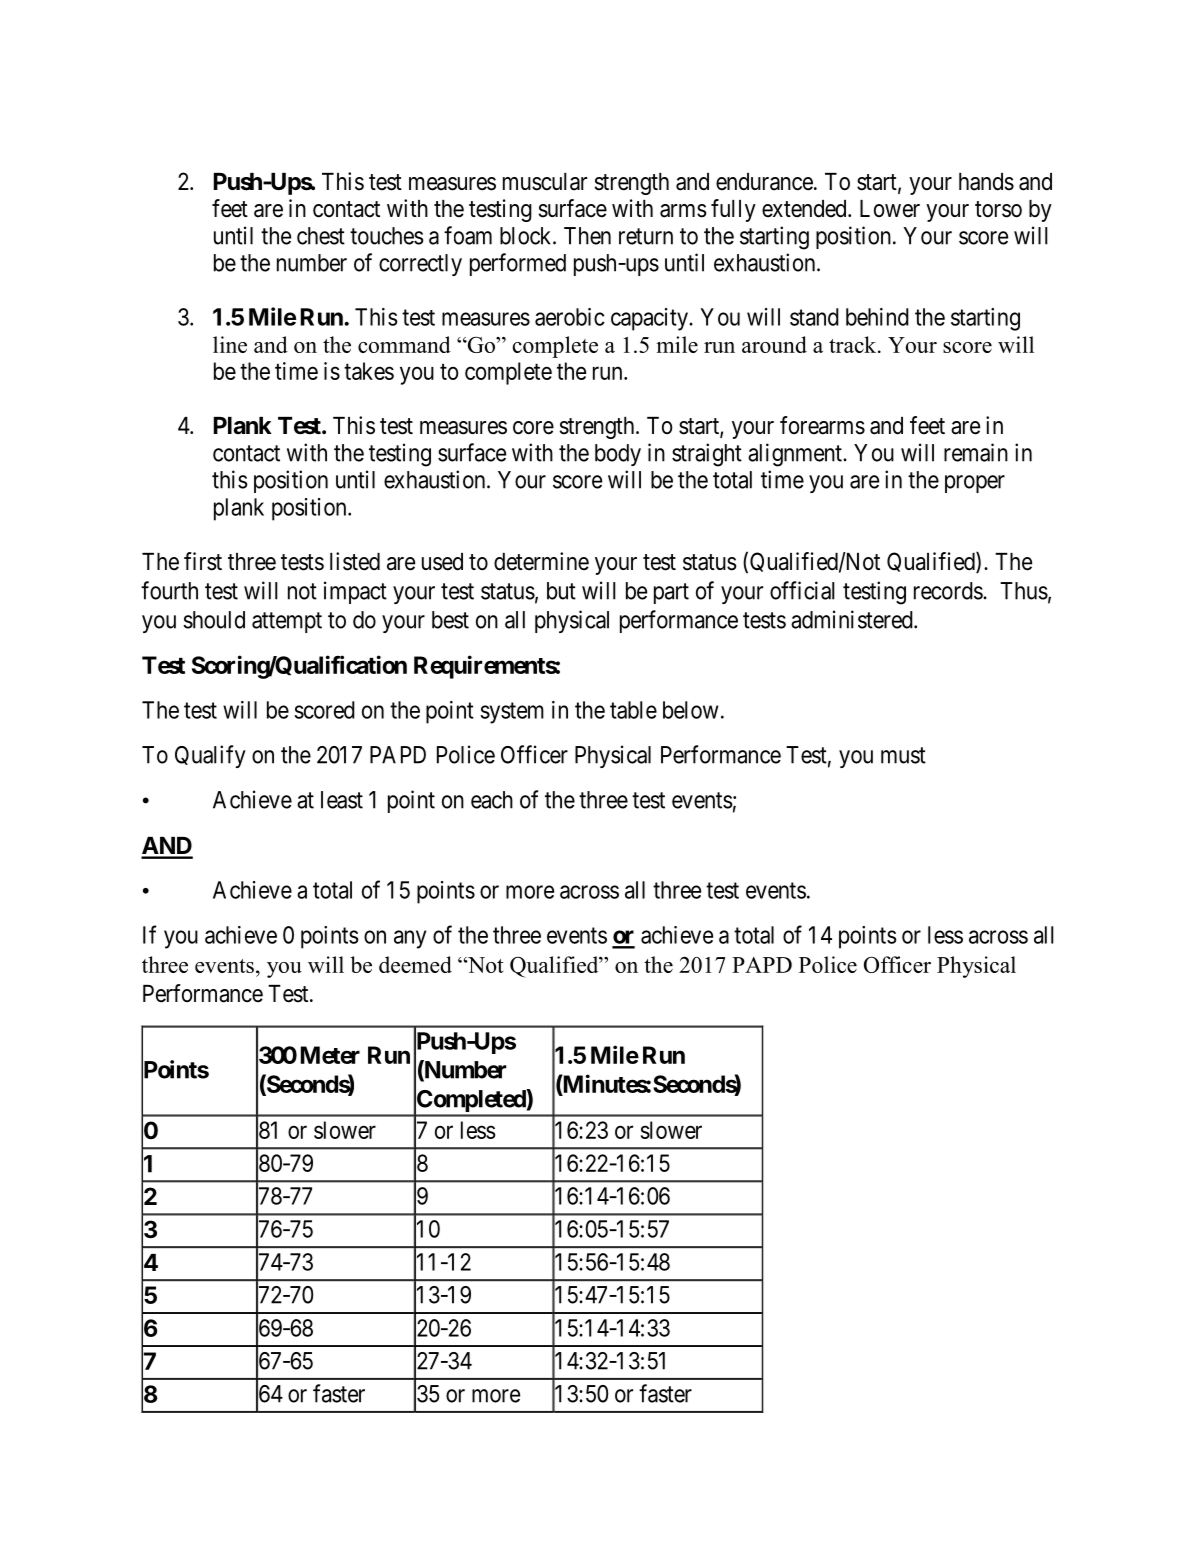  Describe the element at coordinates (587, 236) in the document. I see `Then` at that location.
